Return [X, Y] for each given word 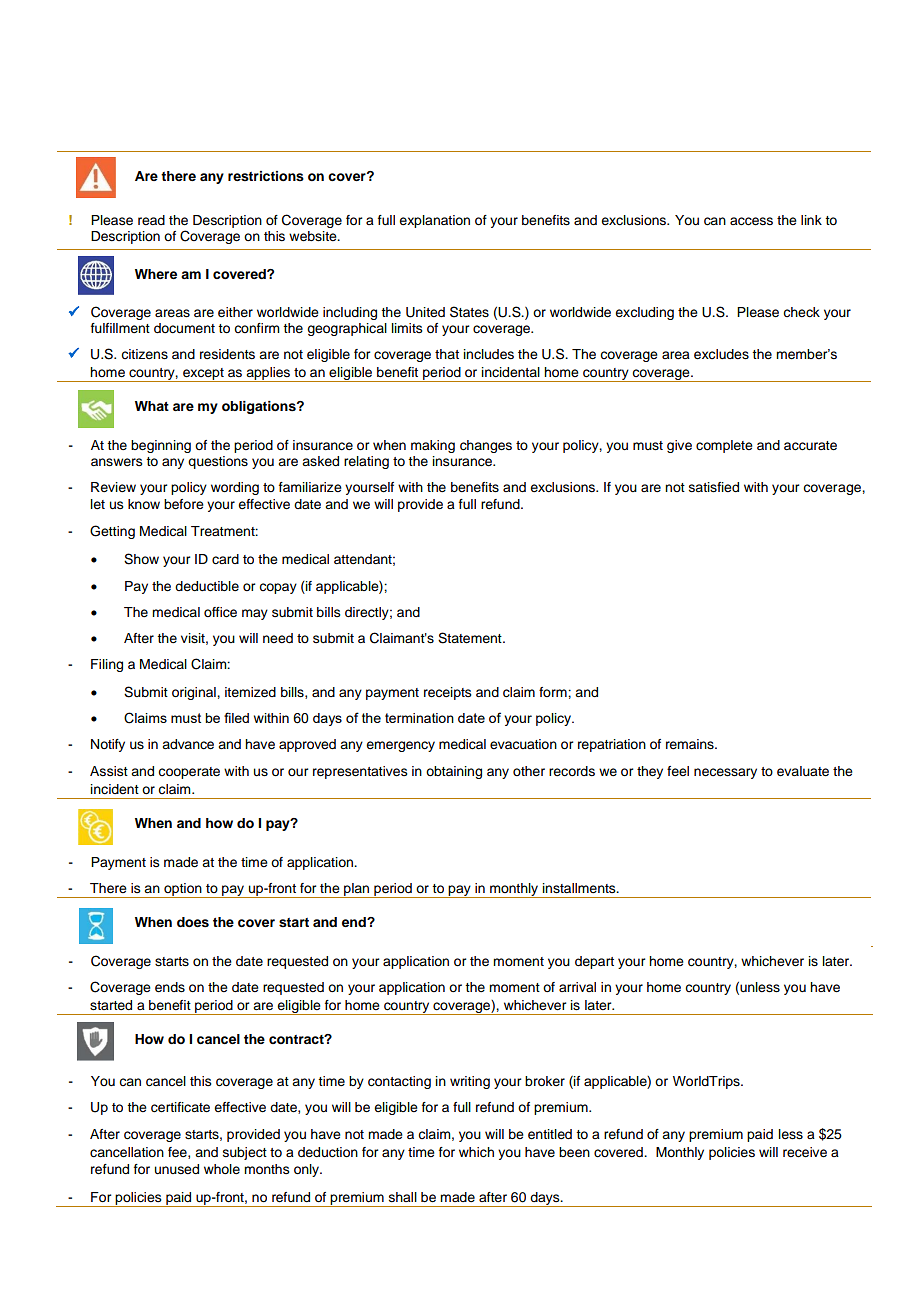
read [151, 220]
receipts [448, 693]
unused [177, 1169]
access [751, 221]
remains [691, 744]
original [195, 693]
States [469, 312]
